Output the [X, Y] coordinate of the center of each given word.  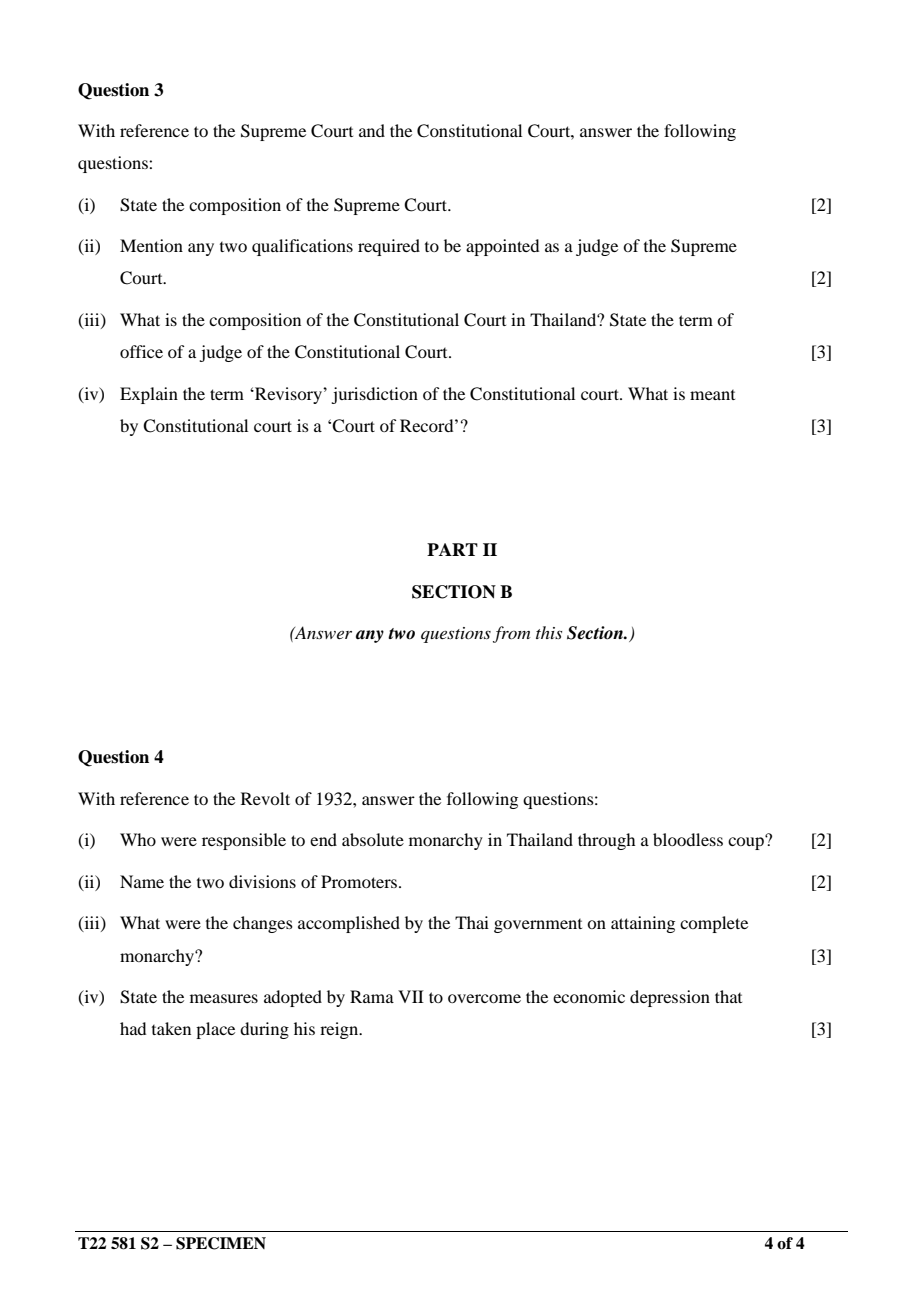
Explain [149, 395]
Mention [151, 245]
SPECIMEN [221, 1243]
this [549, 632]
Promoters [360, 881]
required [389, 247]
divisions [262, 881]
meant [712, 395]
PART [452, 549]
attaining [643, 924]
